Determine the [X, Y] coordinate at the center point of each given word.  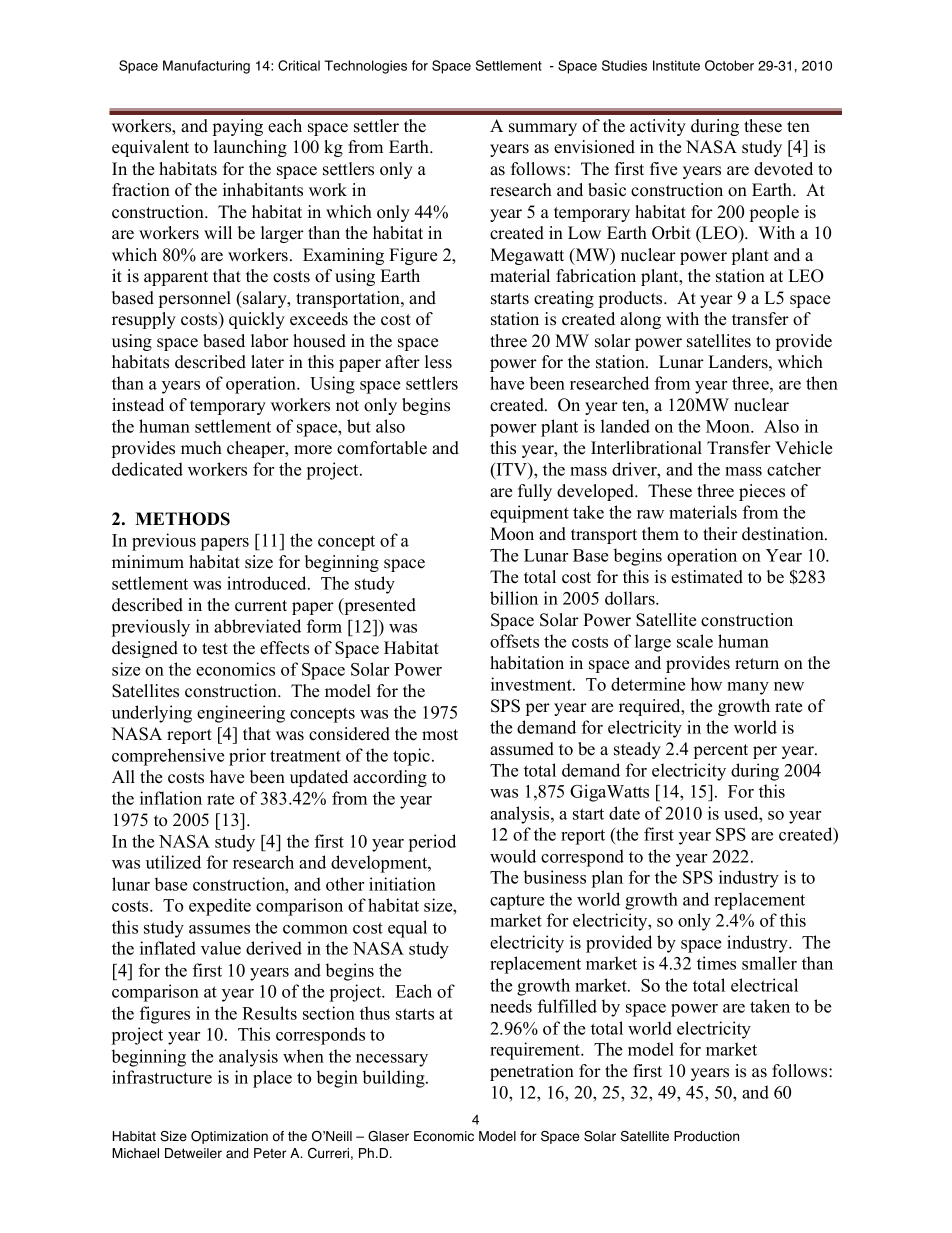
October [729, 65]
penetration [532, 1072]
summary [543, 129]
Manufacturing [206, 67]
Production [706, 1136]
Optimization [229, 1137]
